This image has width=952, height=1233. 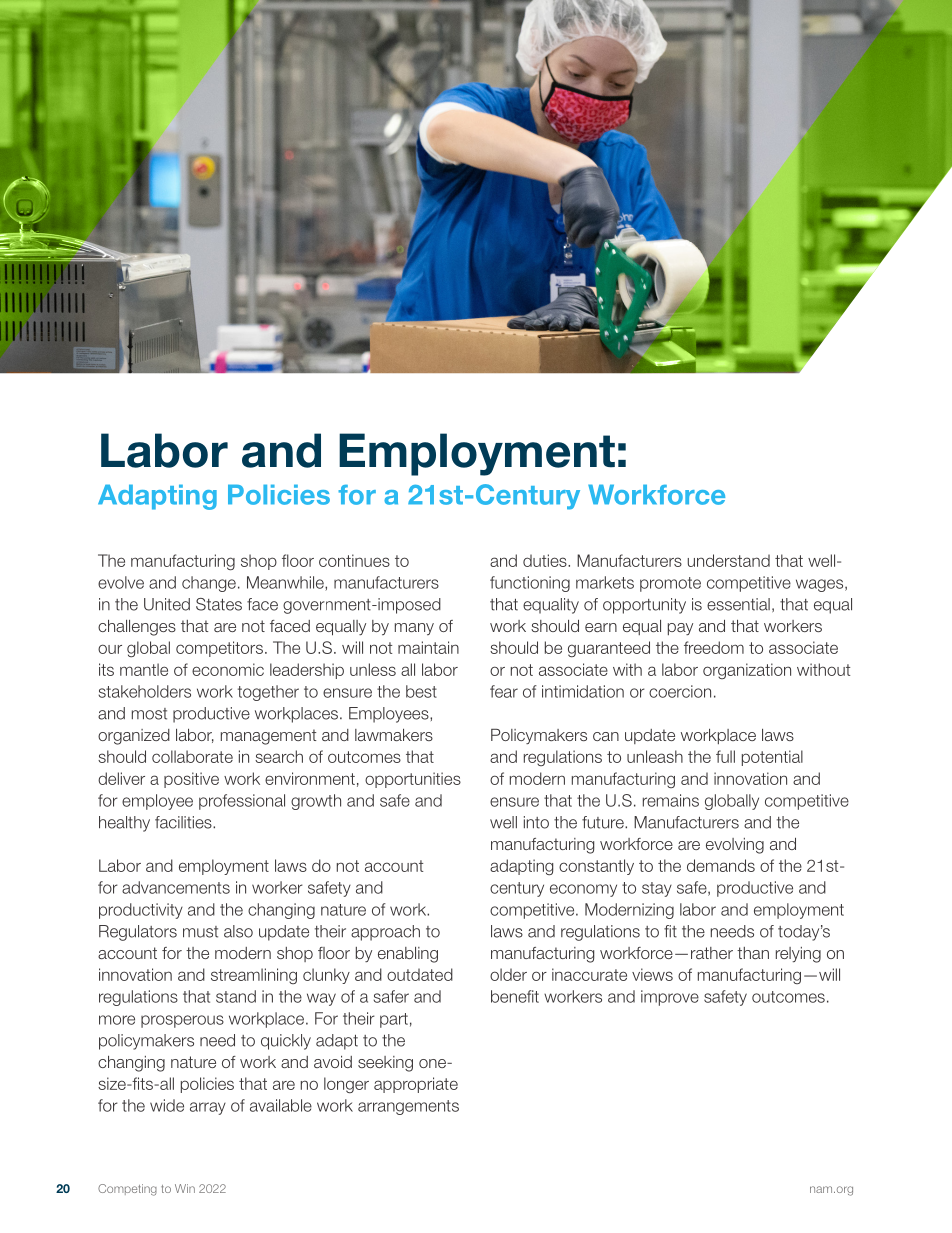 What do you see at coordinates (182, 1021) in the image?
I see `prosperous` at bounding box center [182, 1021].
